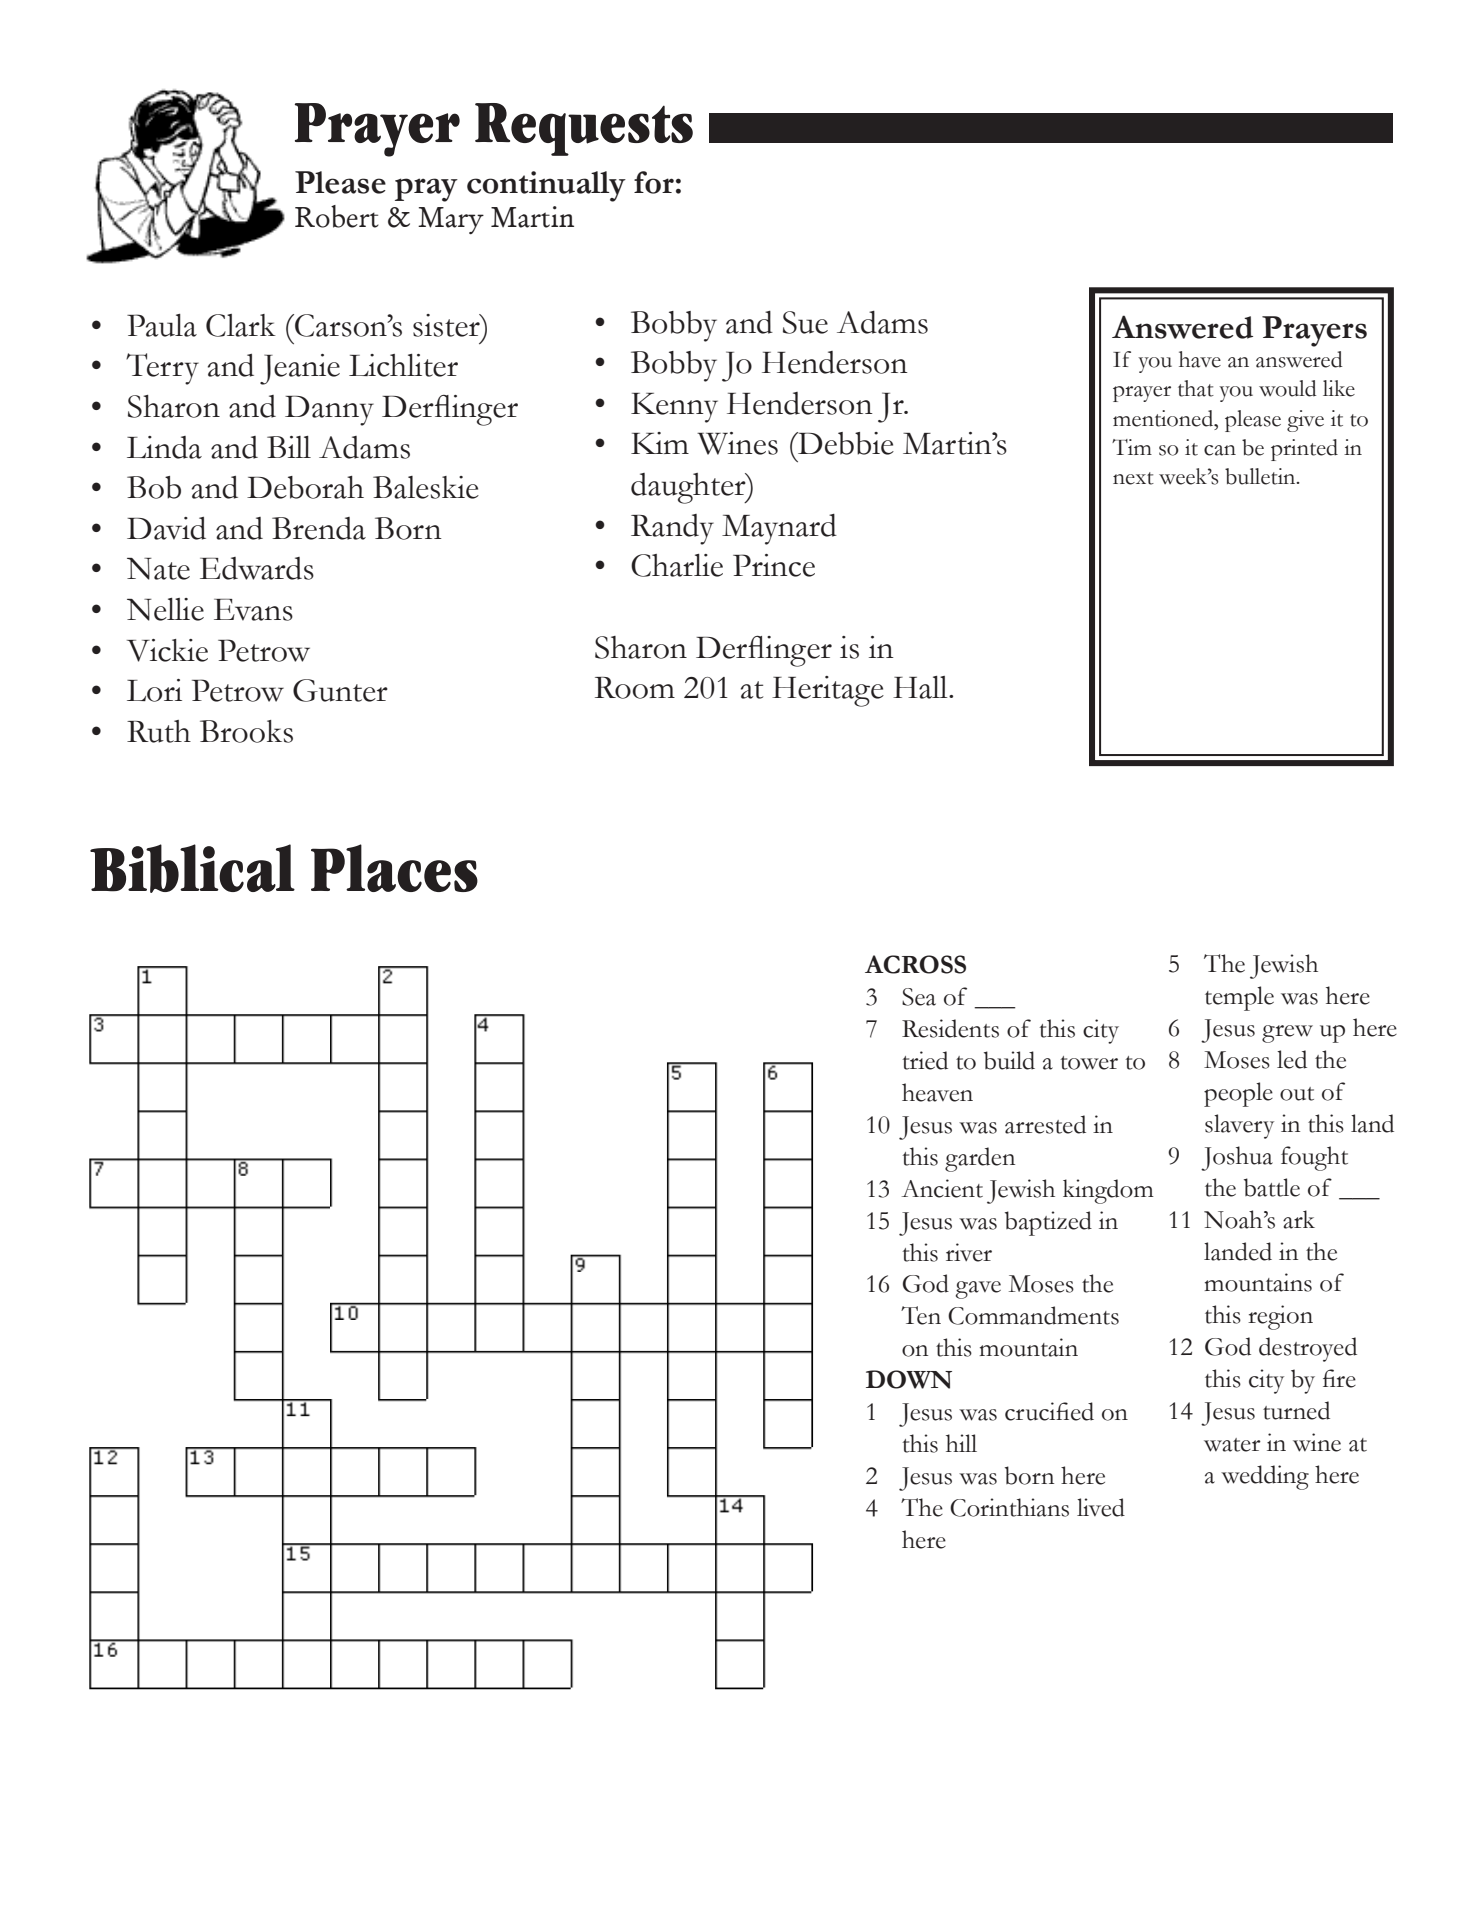 The height and width of the image is (1916, 1481). I want to click on Places, so click(394, 868).
